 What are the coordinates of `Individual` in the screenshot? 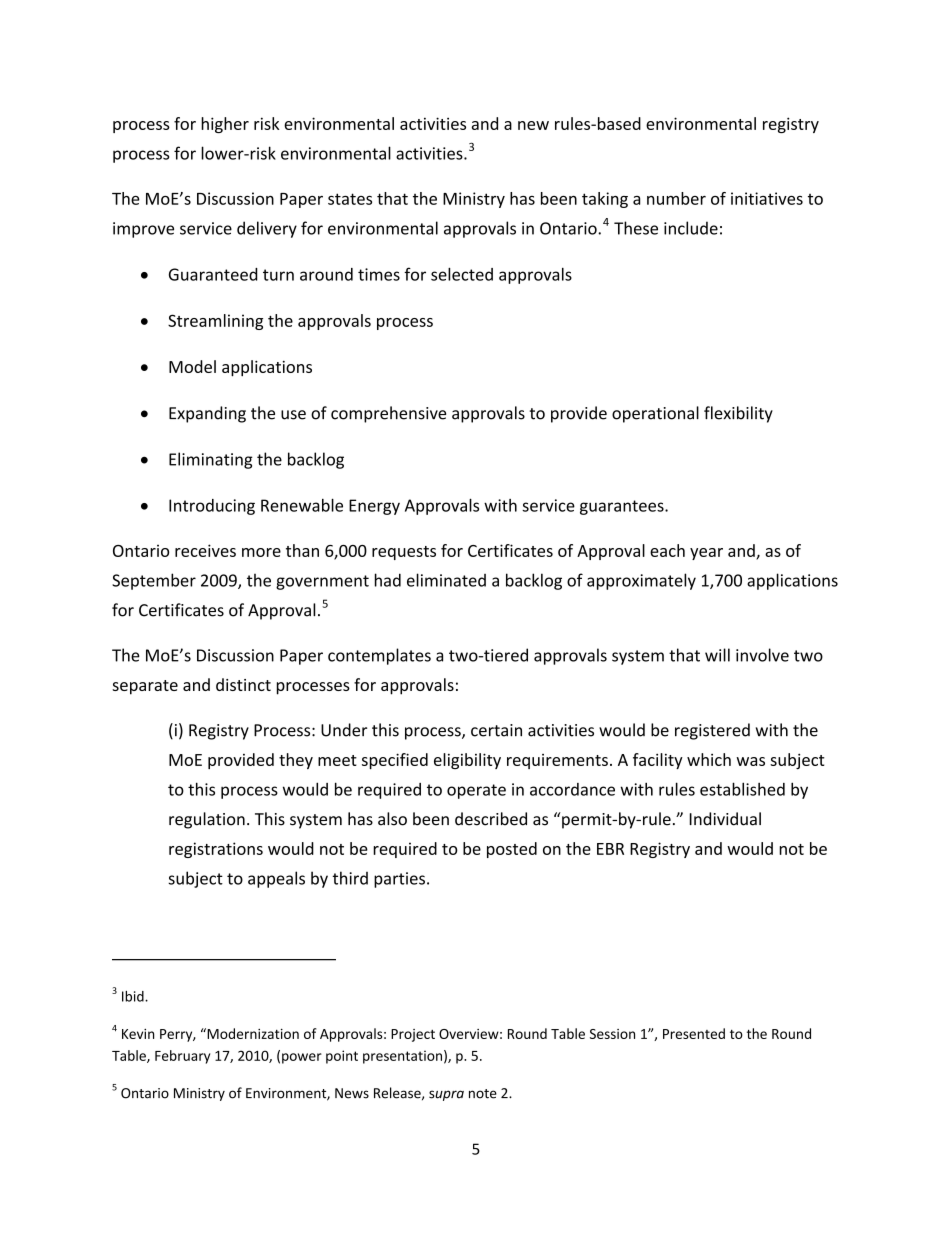 It's located at (725, 819).
